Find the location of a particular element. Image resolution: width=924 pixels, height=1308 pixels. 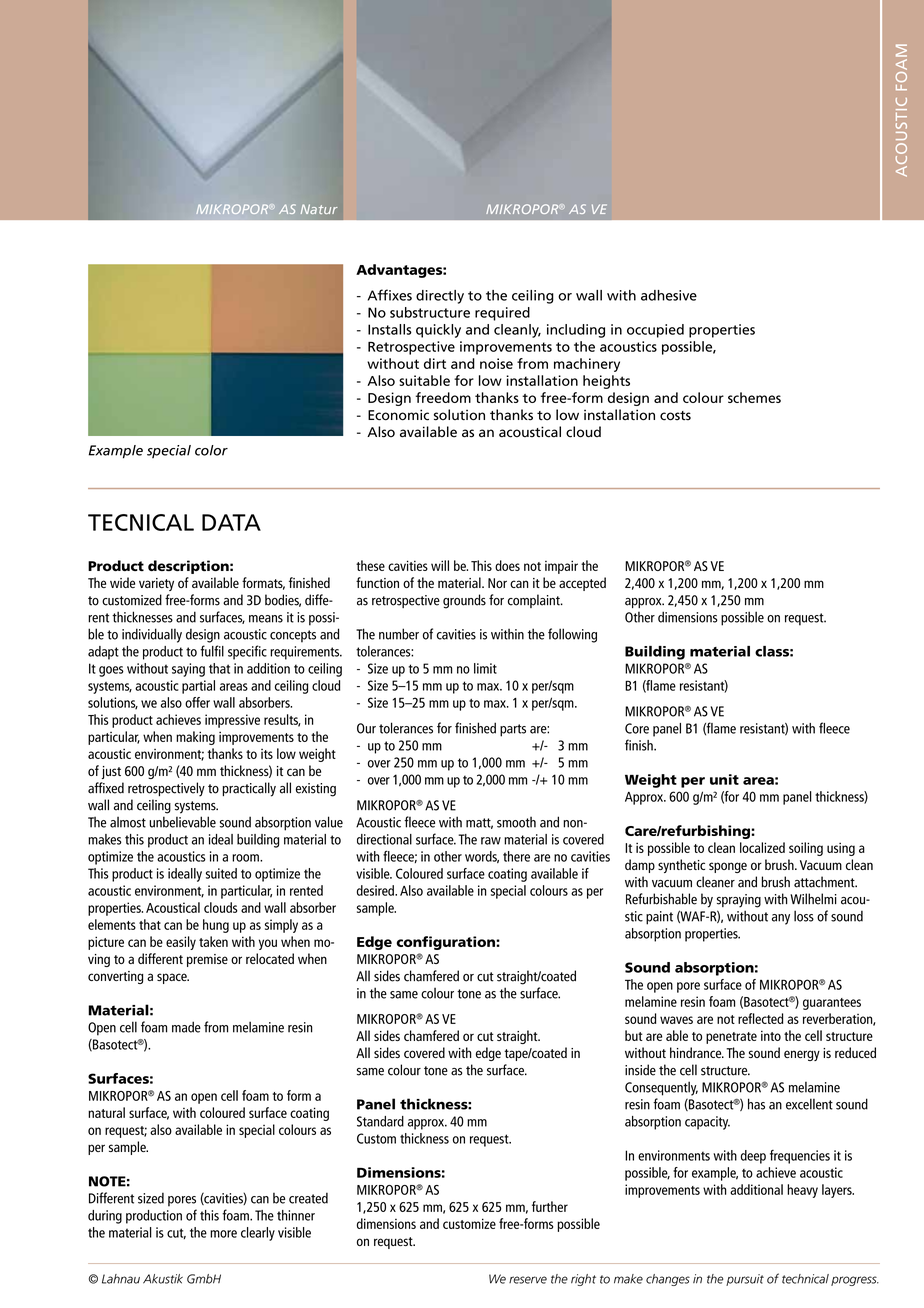

unit is located at coordinates (724, 779).
